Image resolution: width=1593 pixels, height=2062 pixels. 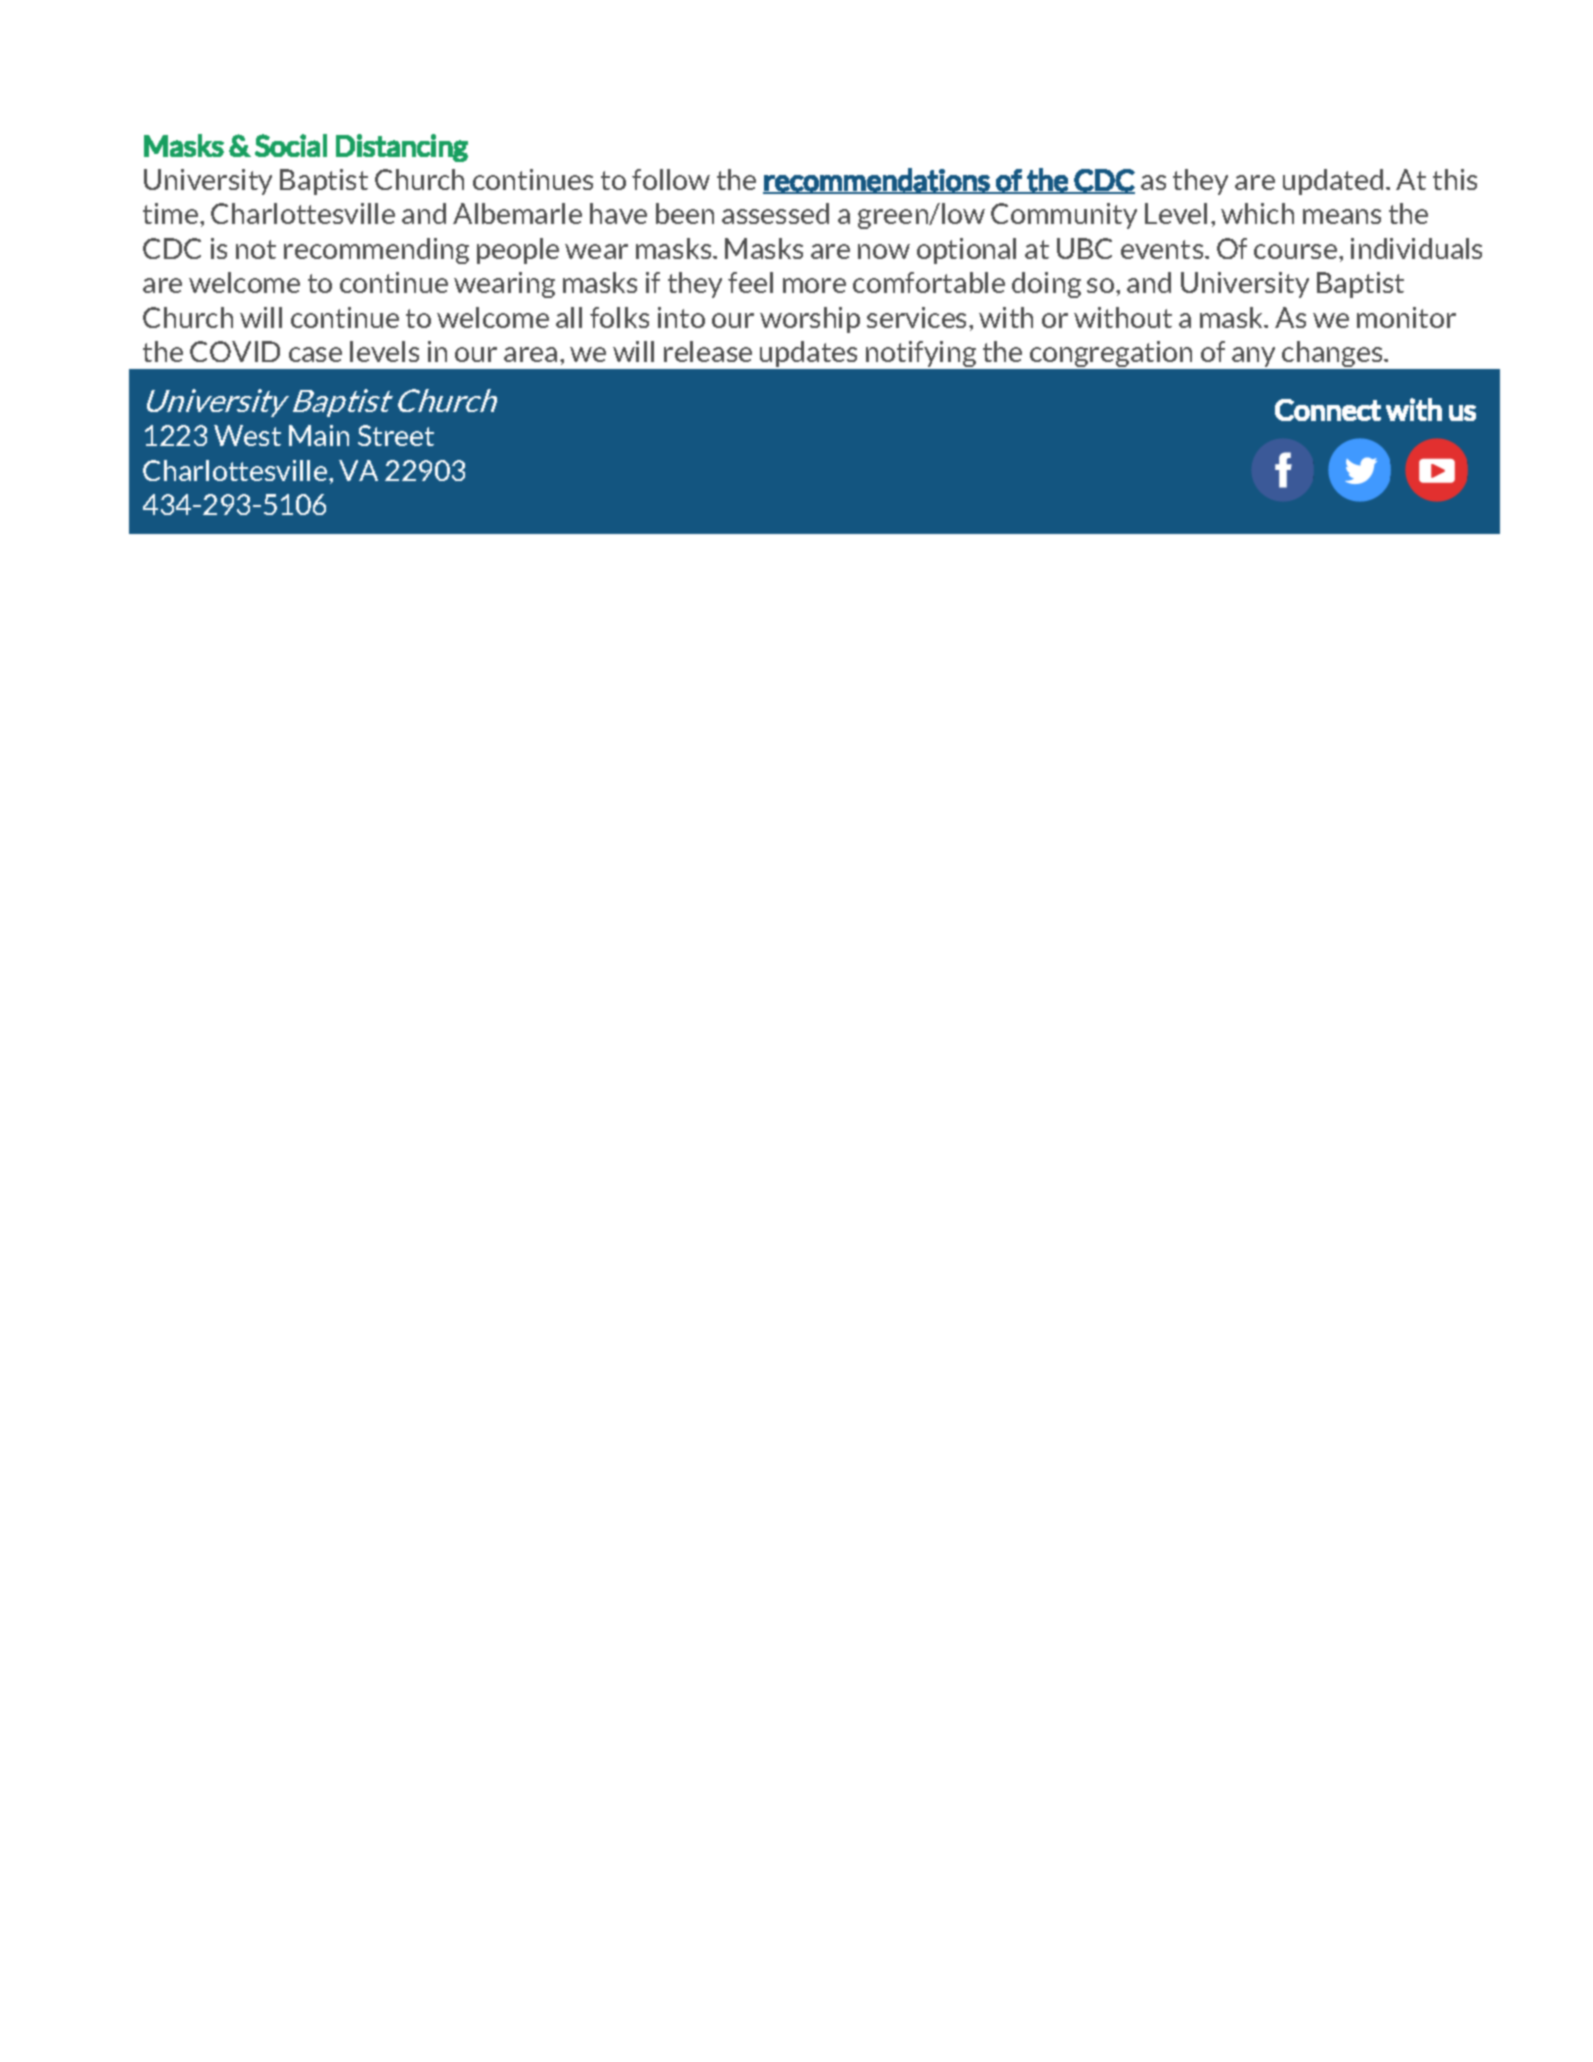 I want to click on time, so click(x=172, y=213).
